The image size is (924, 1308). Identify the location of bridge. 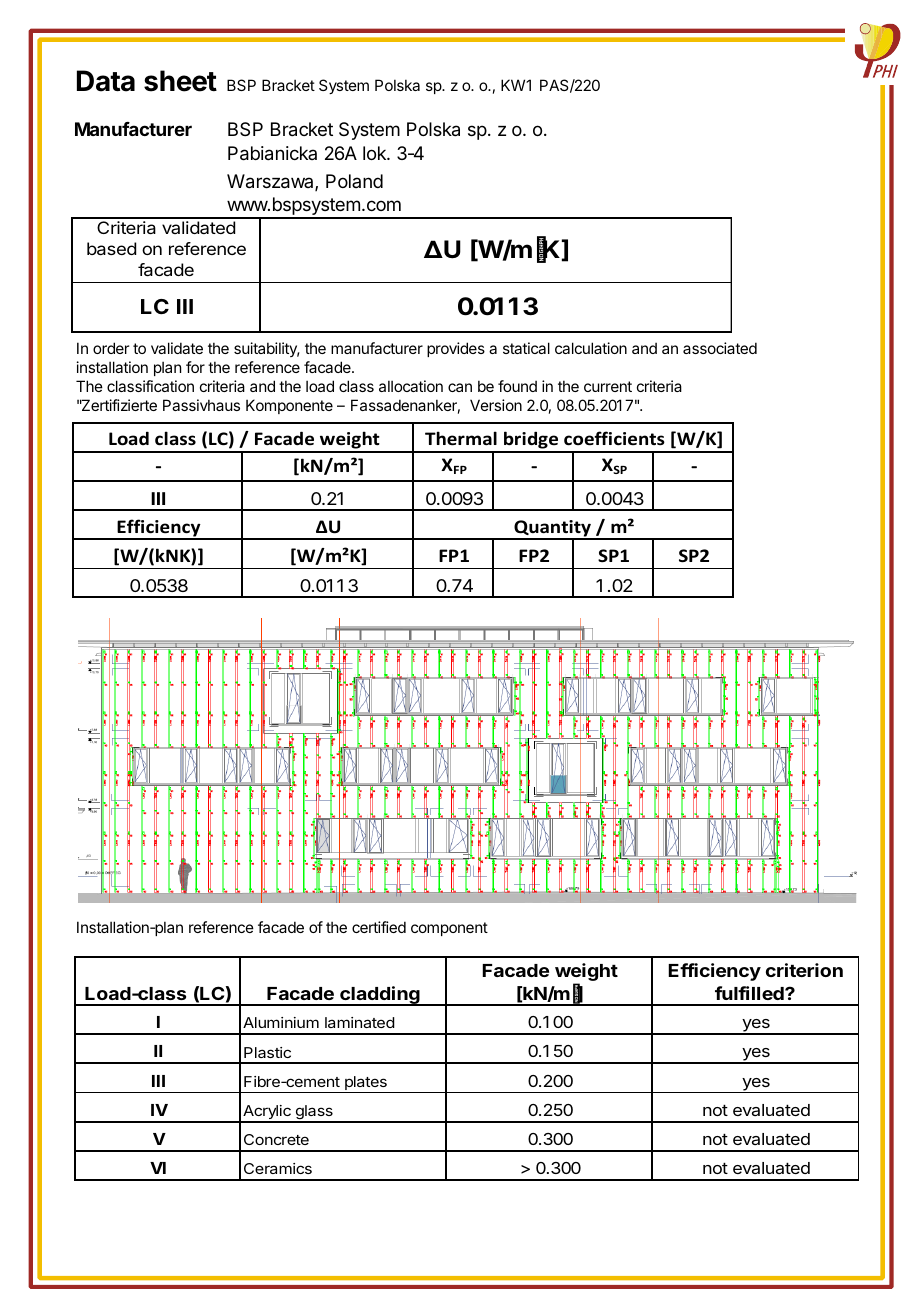
(531, 441).
